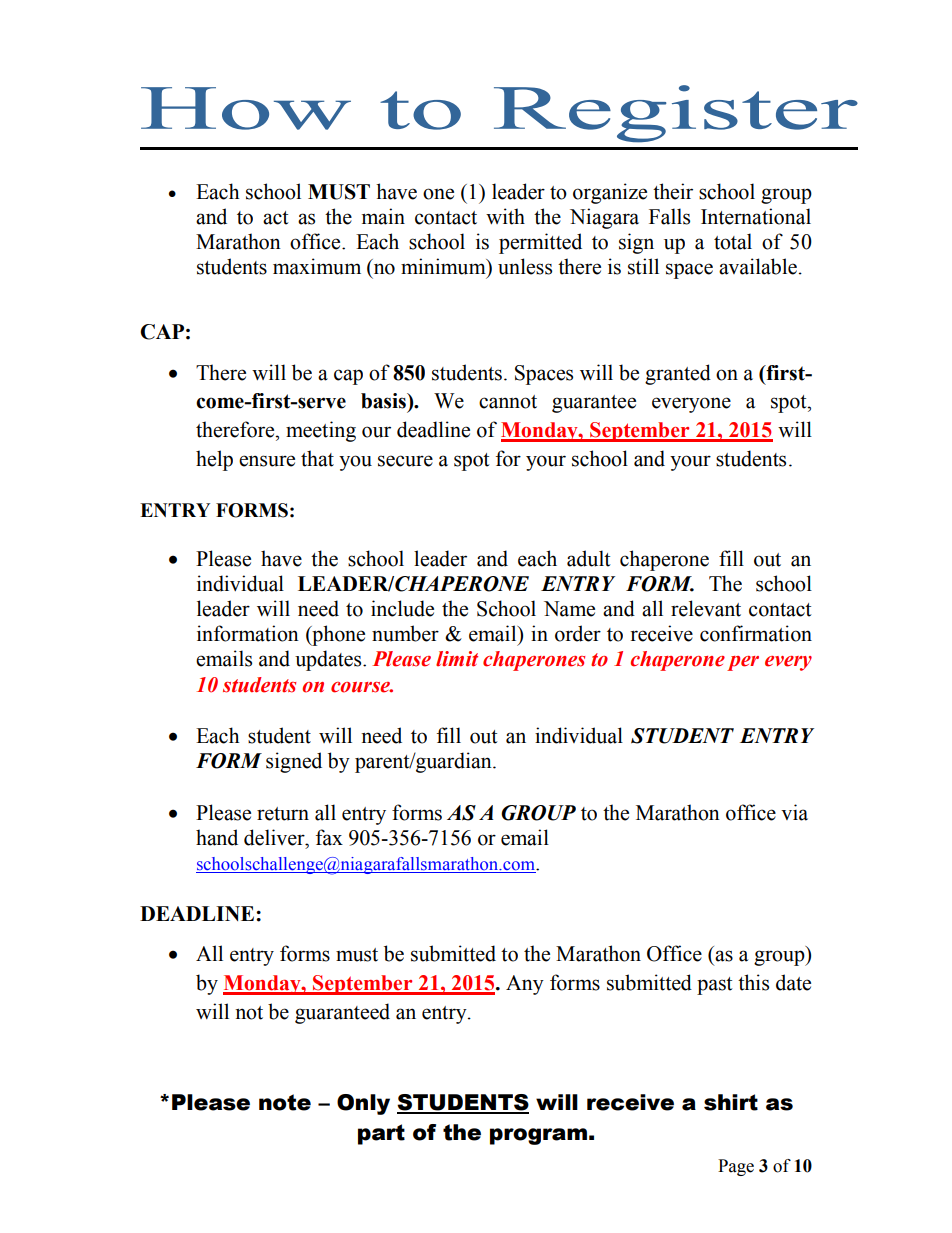 The height and width of the page is (1233, 952). Describe the element at coordinates (538, 1136) in the page. I see `program` at that location.
